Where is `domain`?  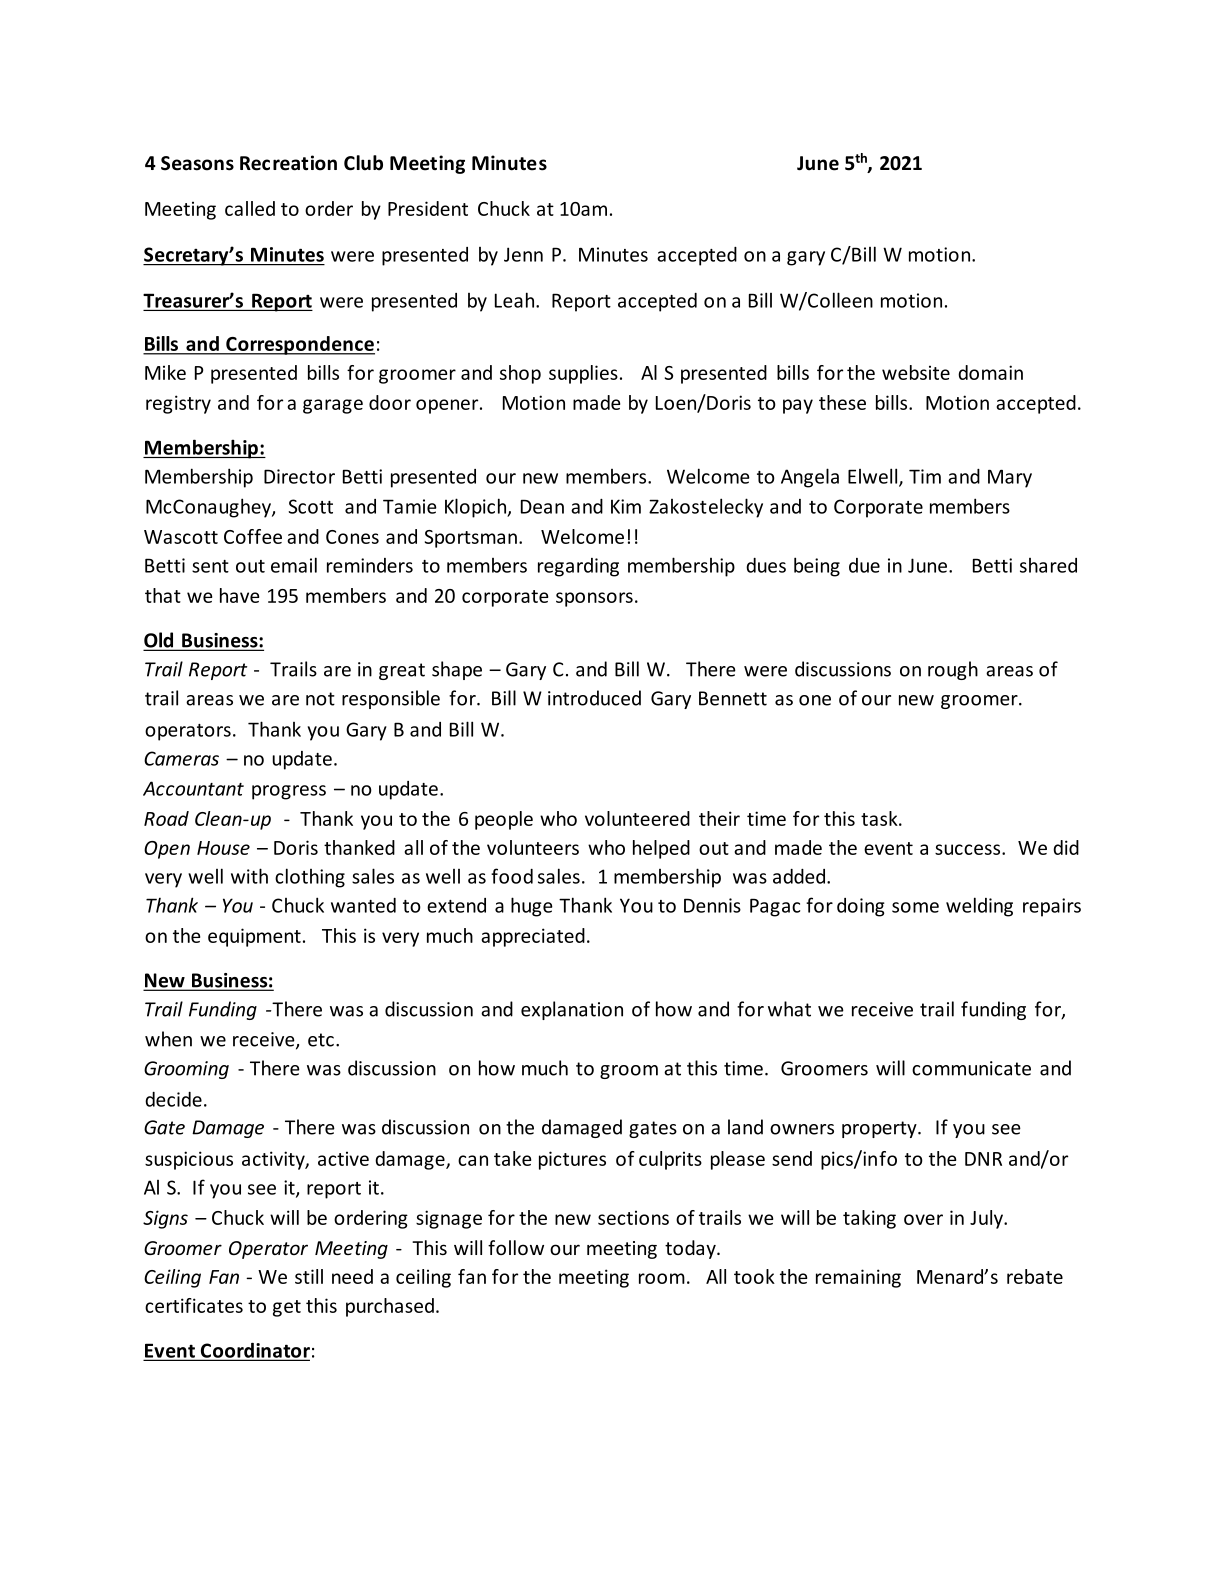 domain is located at coordinates (990, 372).
